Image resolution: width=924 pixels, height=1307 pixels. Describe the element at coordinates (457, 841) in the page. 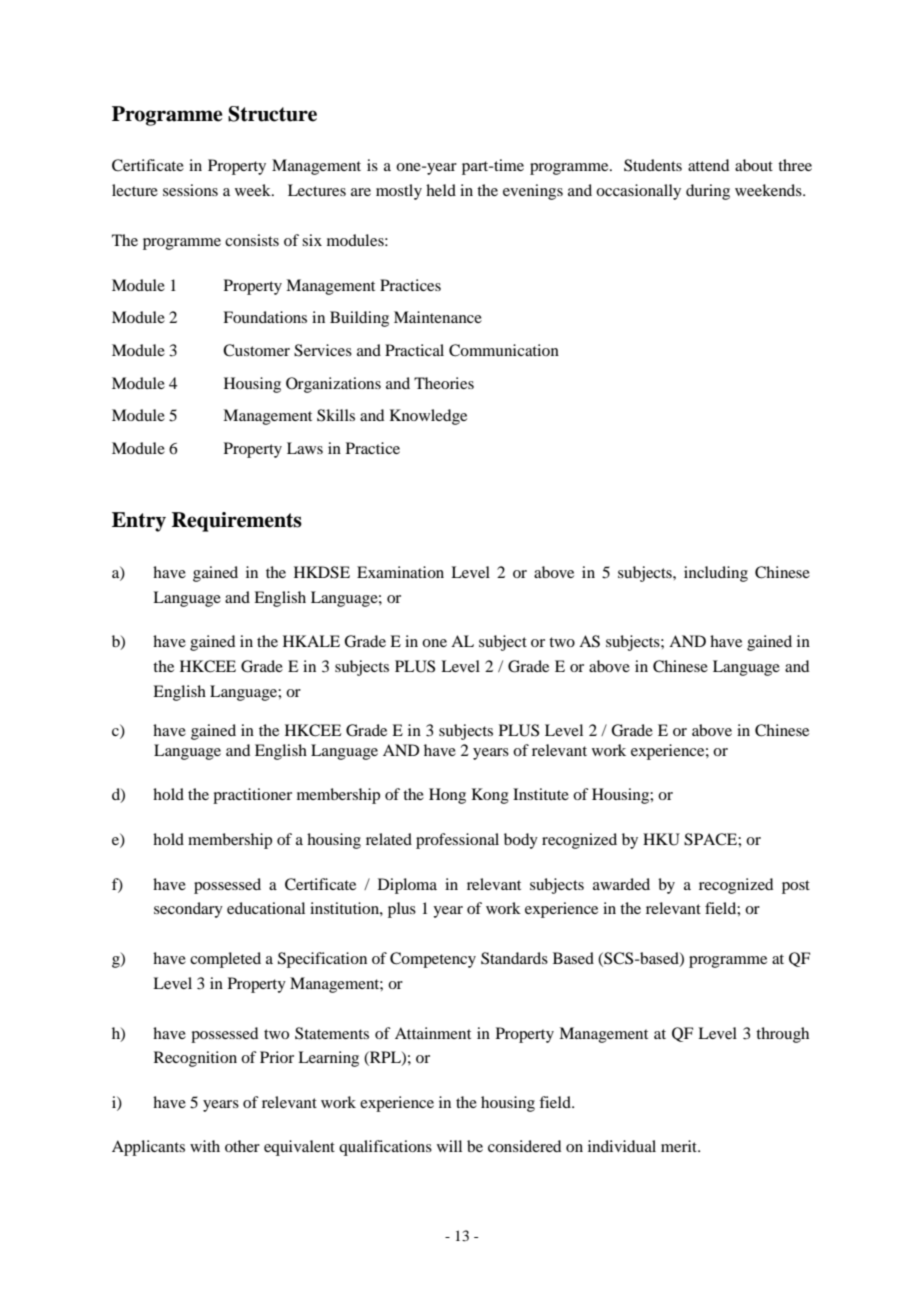

I see `professional` at that location.
